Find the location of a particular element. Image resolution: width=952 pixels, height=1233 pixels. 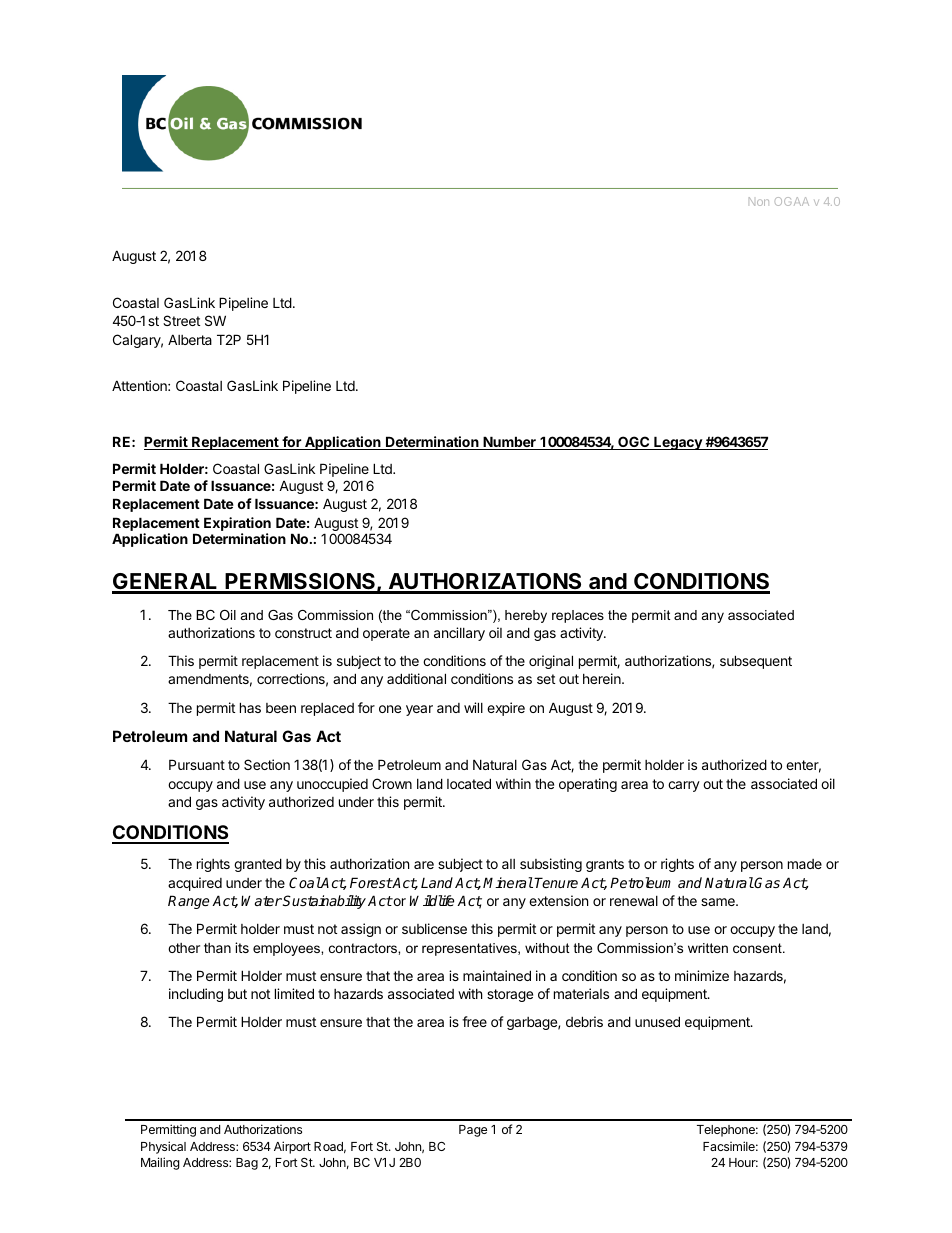

Number is located at coordinates (509, 443).
